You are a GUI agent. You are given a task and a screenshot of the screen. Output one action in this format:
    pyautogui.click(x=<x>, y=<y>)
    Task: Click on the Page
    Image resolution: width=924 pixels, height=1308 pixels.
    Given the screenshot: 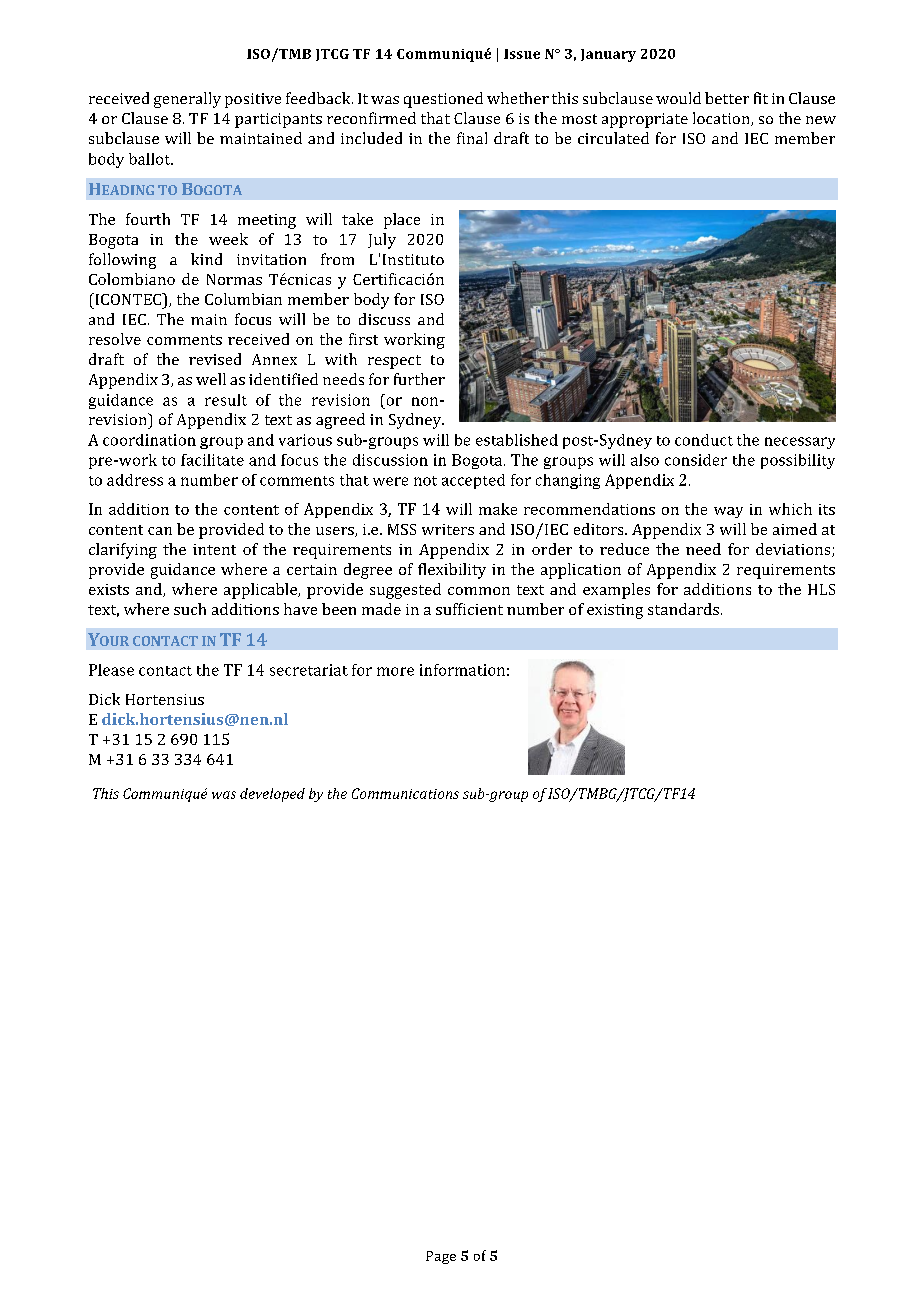 What is the action you would take?
    pyautogui.click(x=441, y=1257)
